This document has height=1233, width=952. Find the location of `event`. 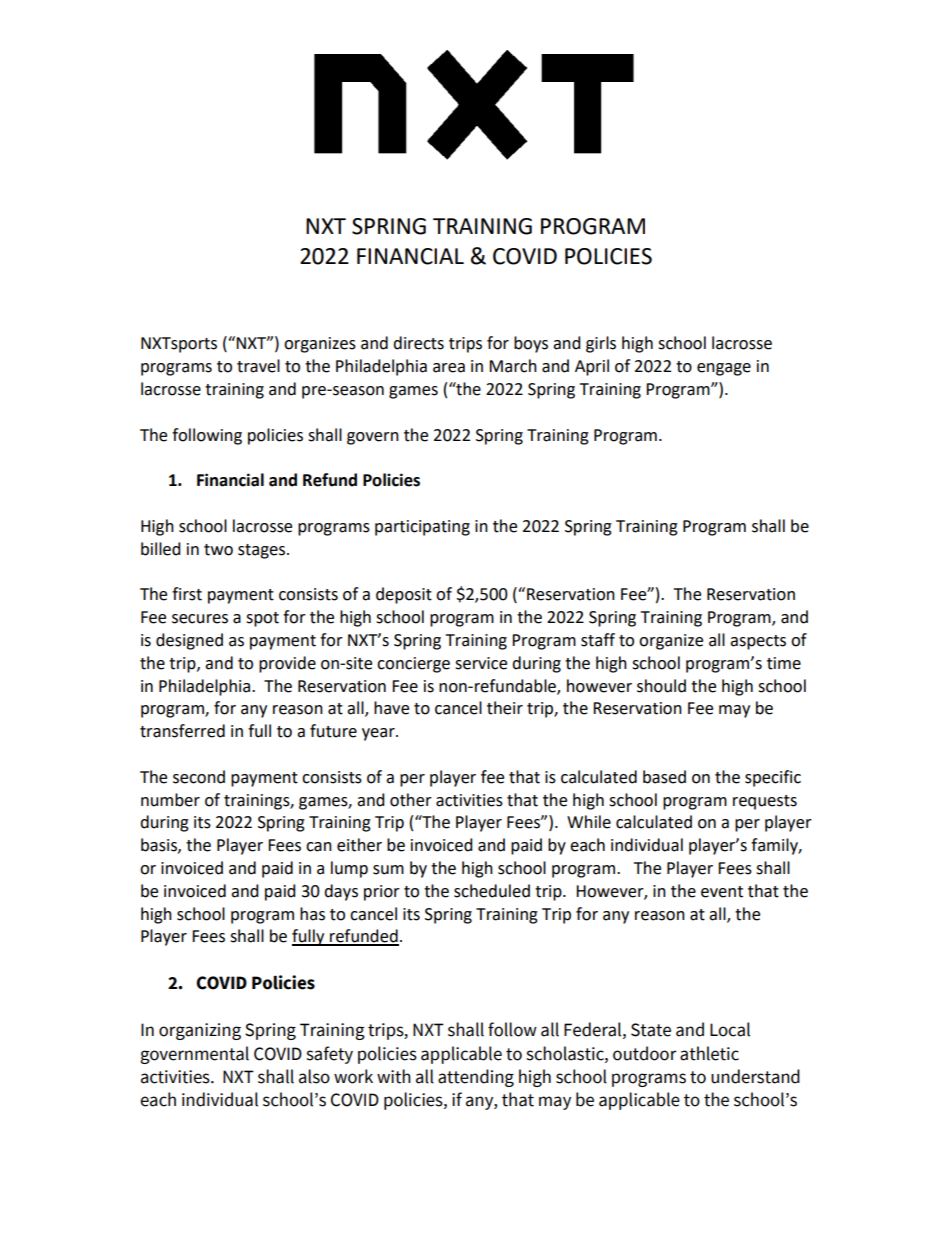

event is located at coordinates (722, 892).
